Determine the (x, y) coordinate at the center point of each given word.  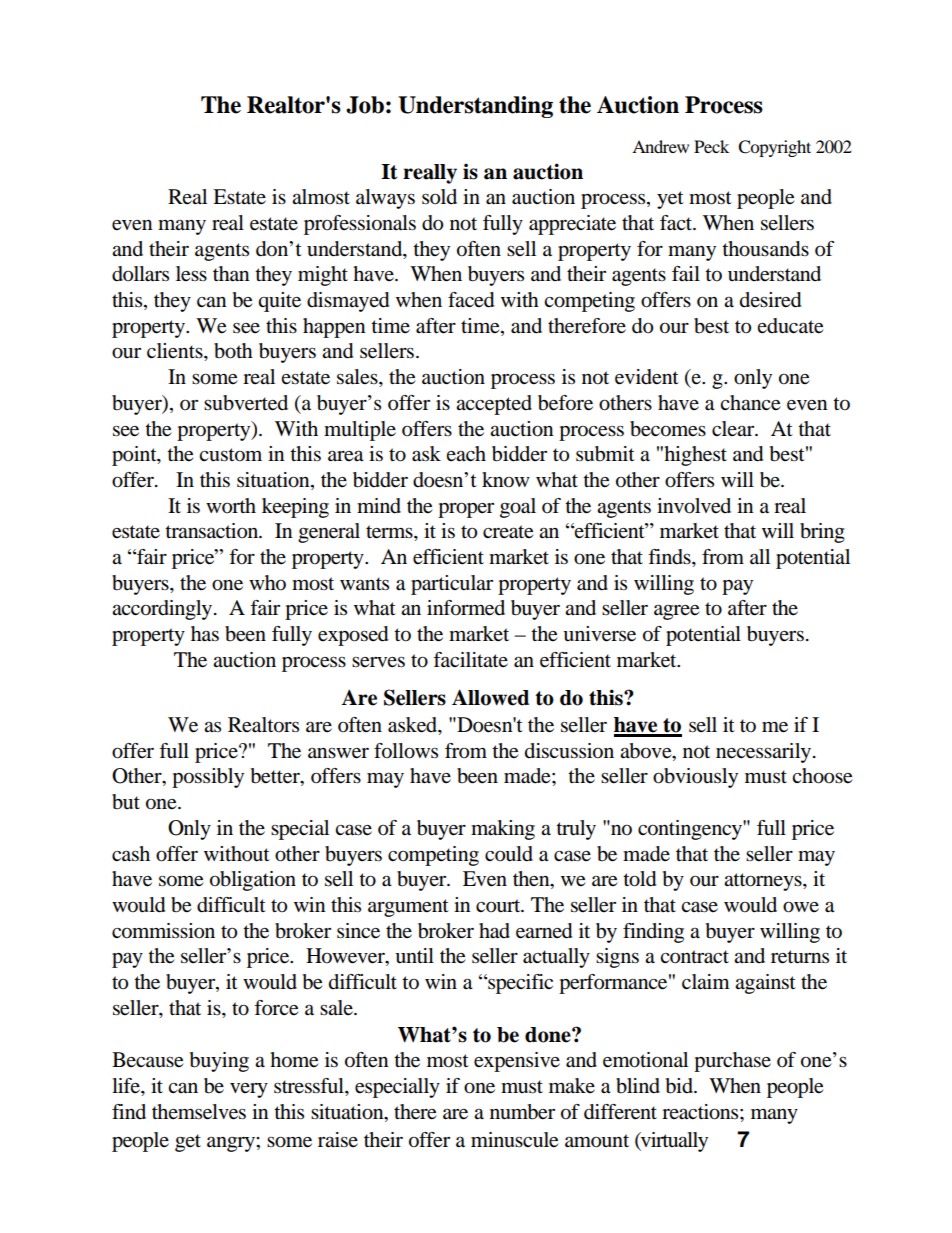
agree (676, 612)
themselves (199, 1112)
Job (365, 105)
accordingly (163, 610)
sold (439, 197)
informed (466, 608)
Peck (711, 146)
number (522, 1112)
